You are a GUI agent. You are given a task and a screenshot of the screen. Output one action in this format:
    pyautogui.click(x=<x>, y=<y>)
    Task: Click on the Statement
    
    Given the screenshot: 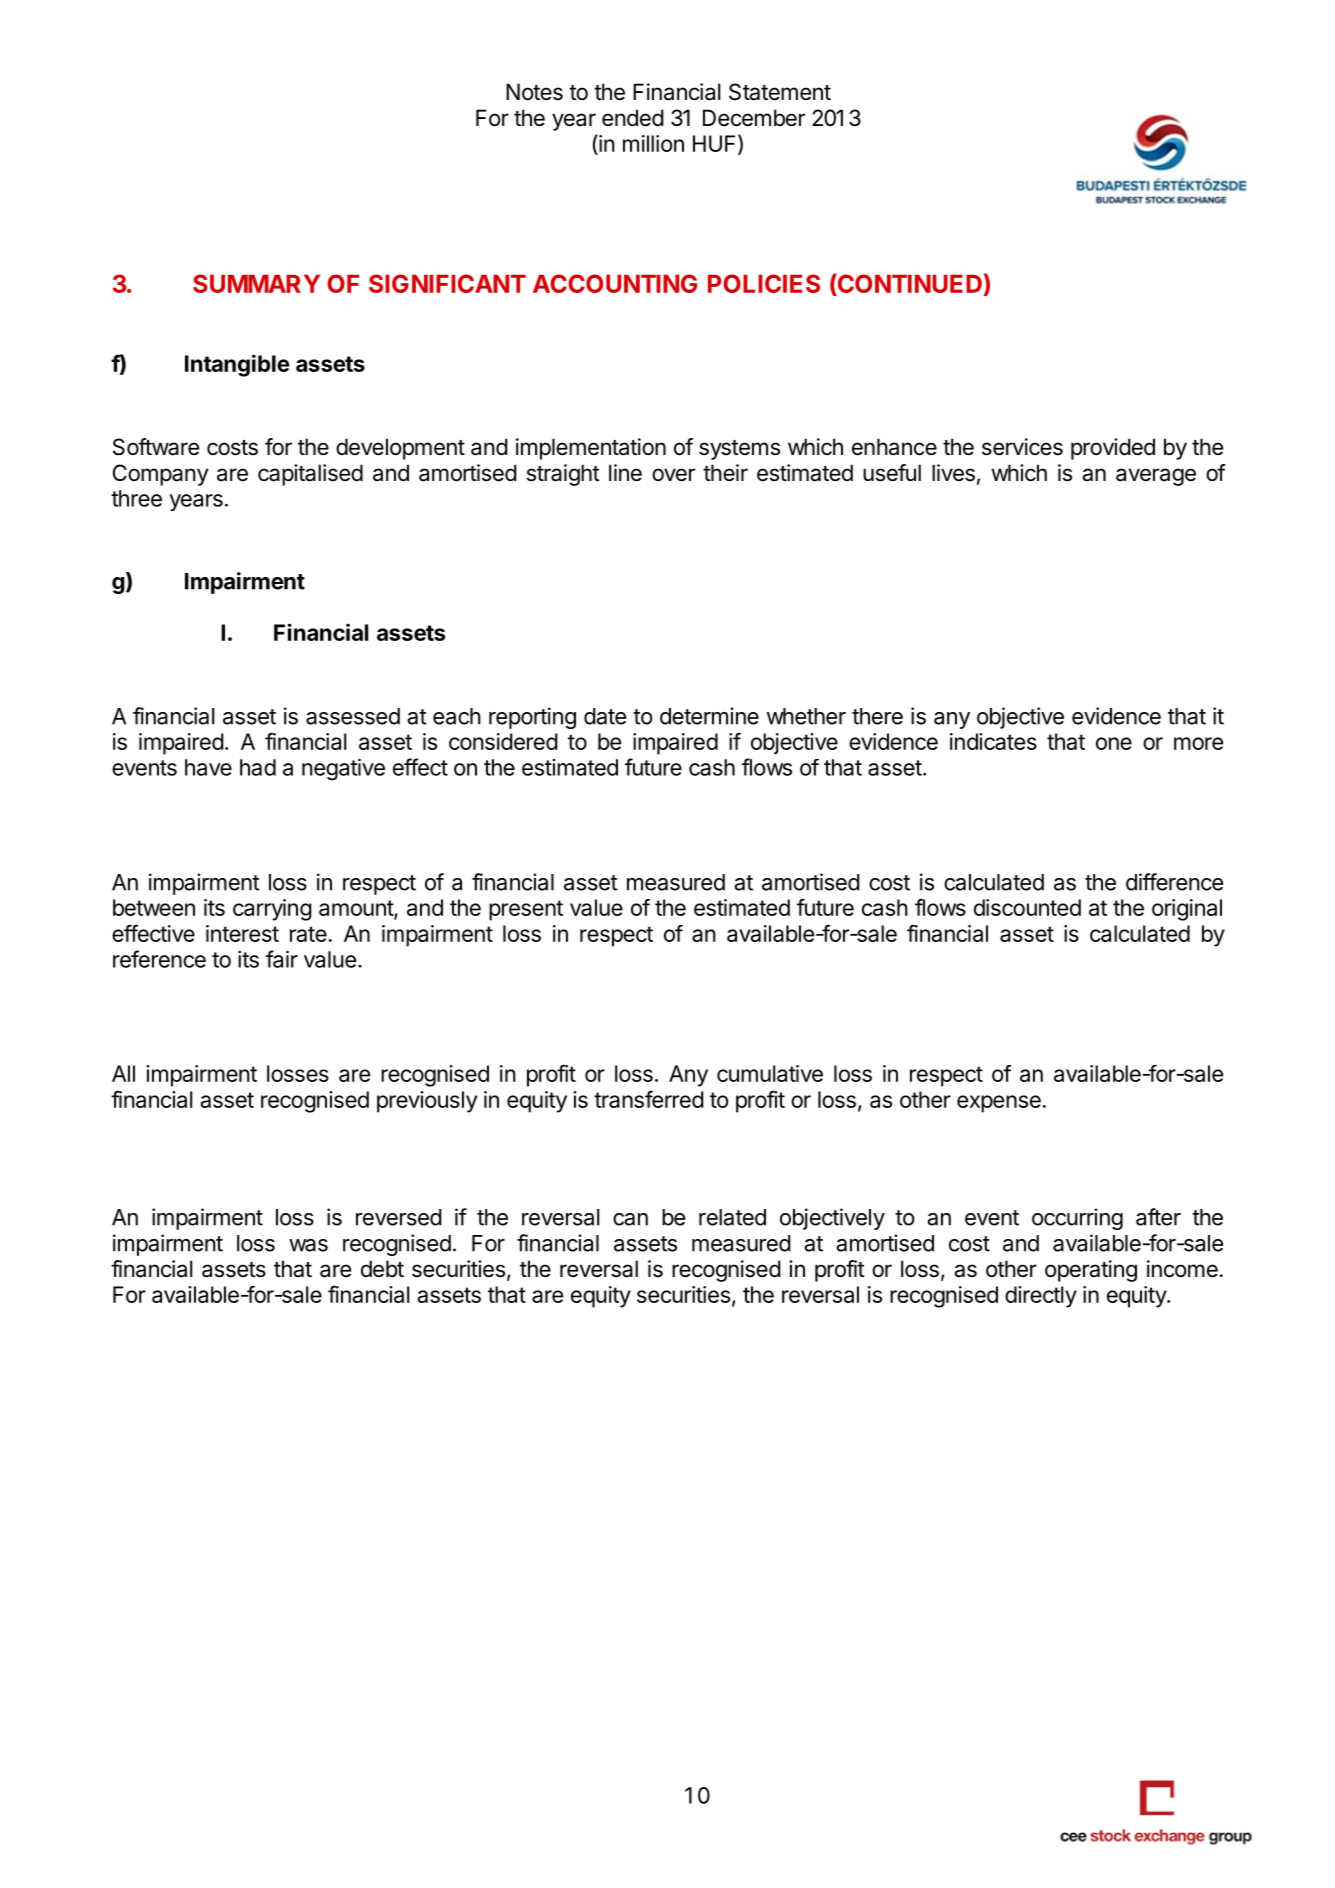 What is the action you would take?
    pyautogui.click(x=780, y=92)
